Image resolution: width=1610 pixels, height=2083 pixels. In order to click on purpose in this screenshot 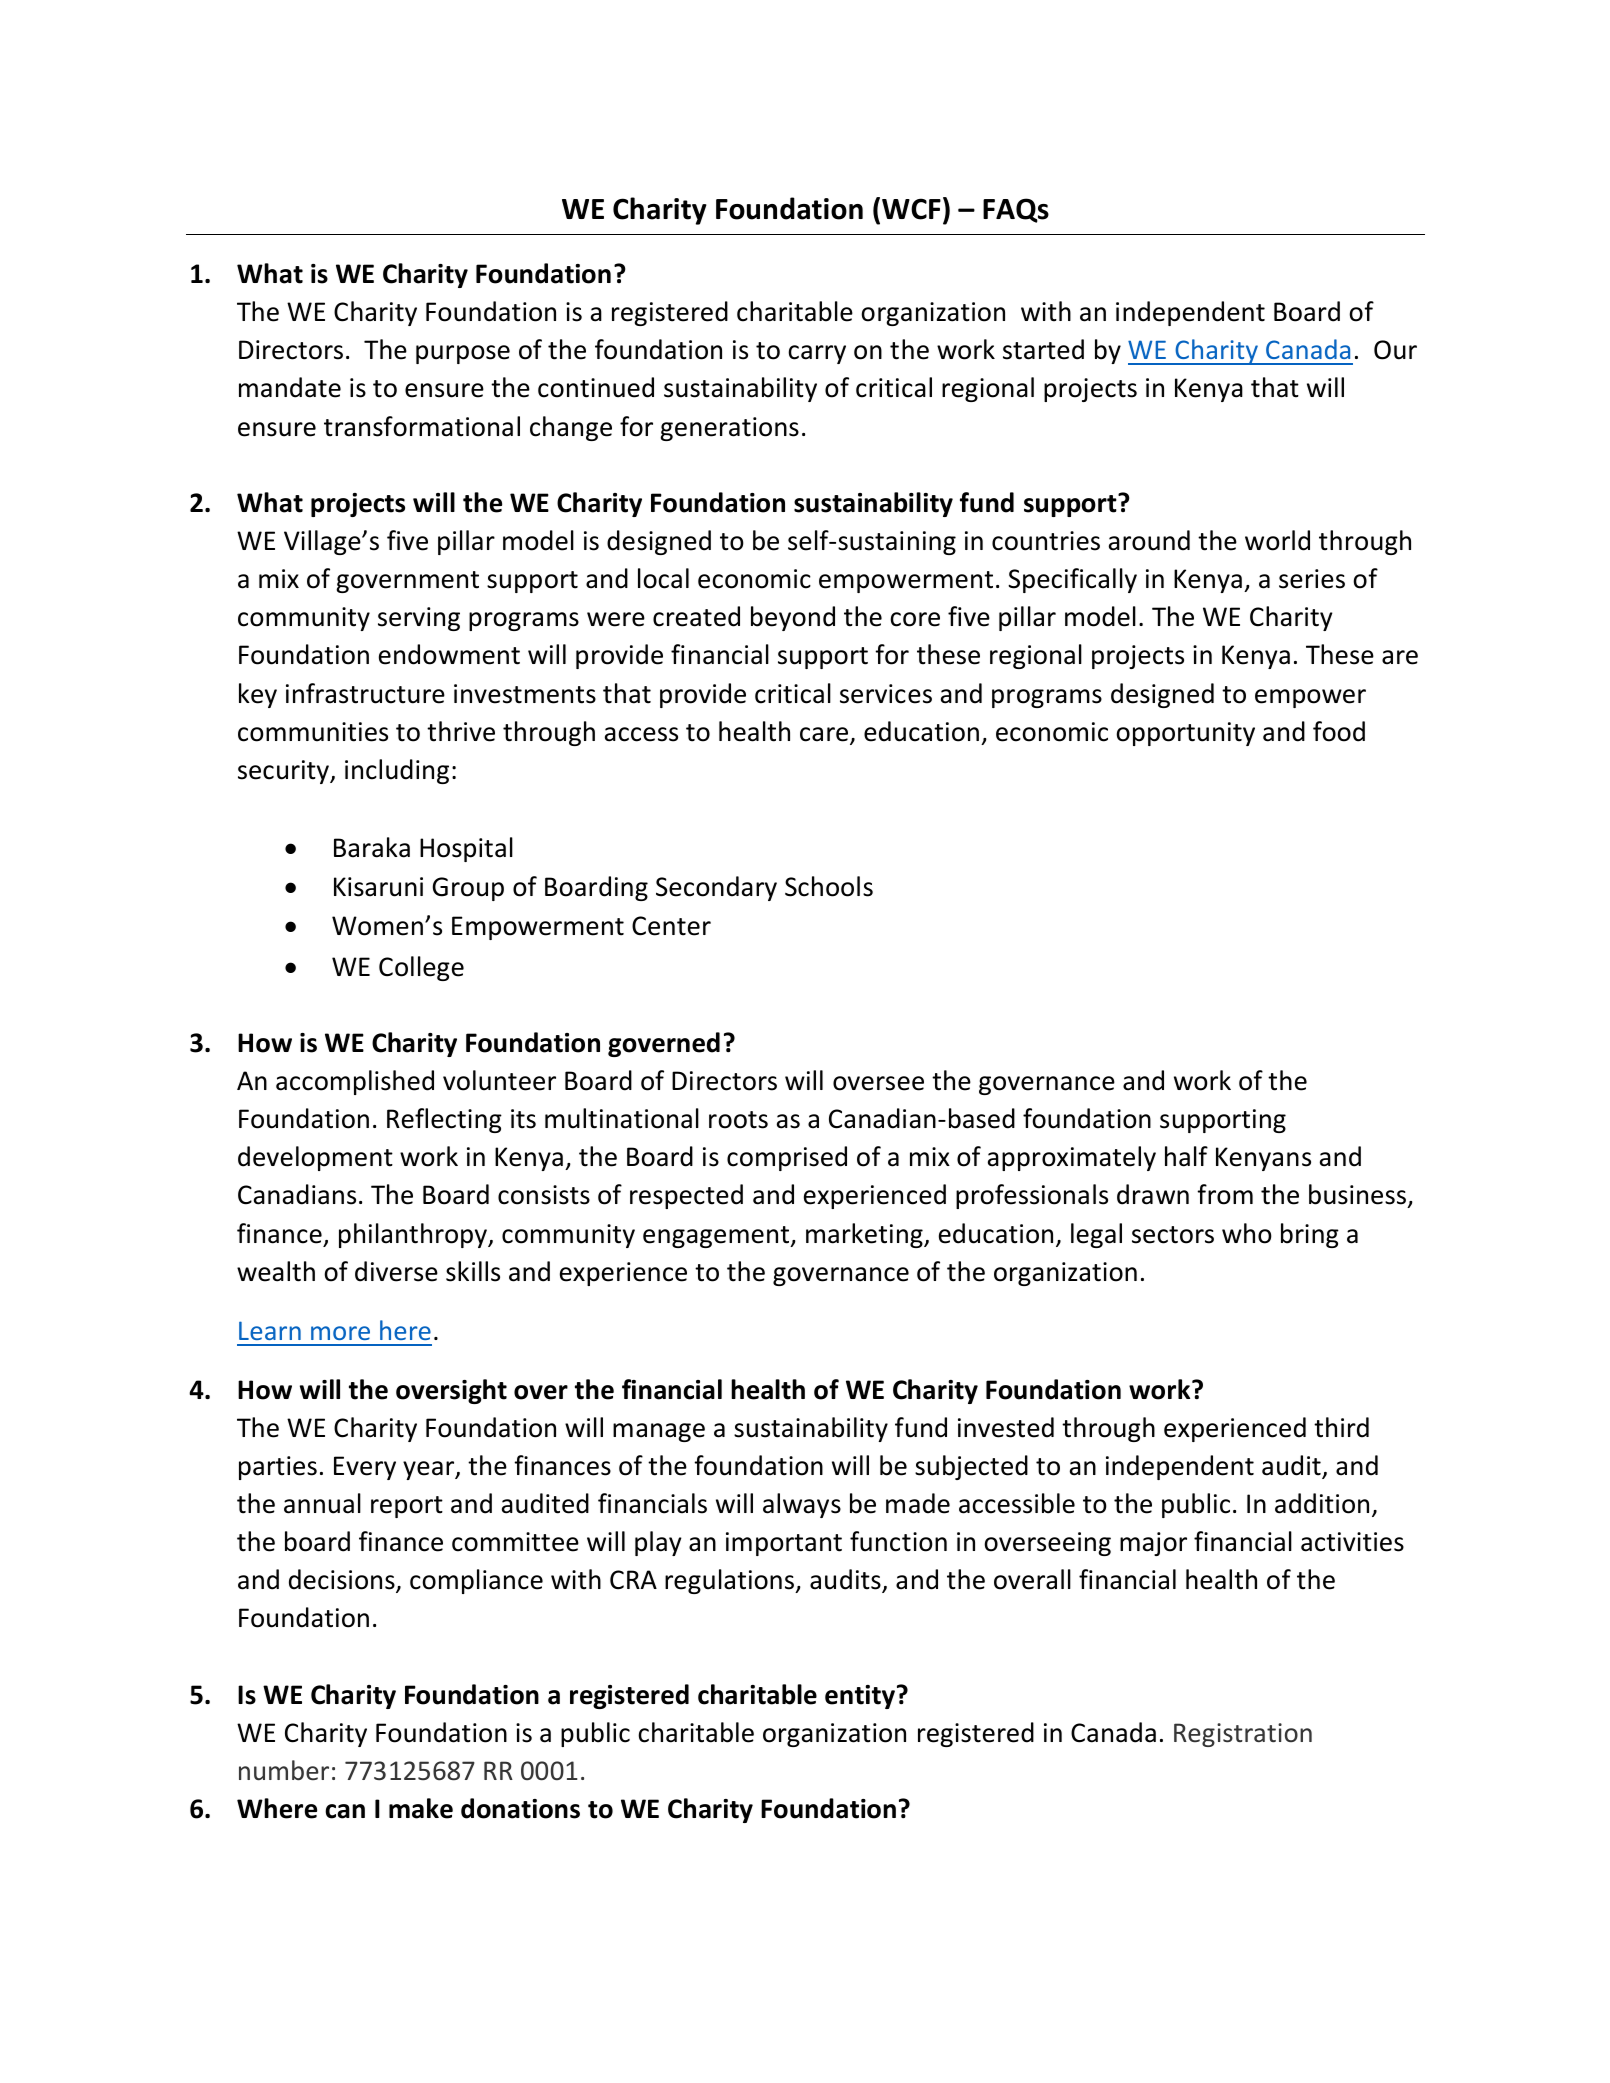, I will do `click(463, 354)`.
